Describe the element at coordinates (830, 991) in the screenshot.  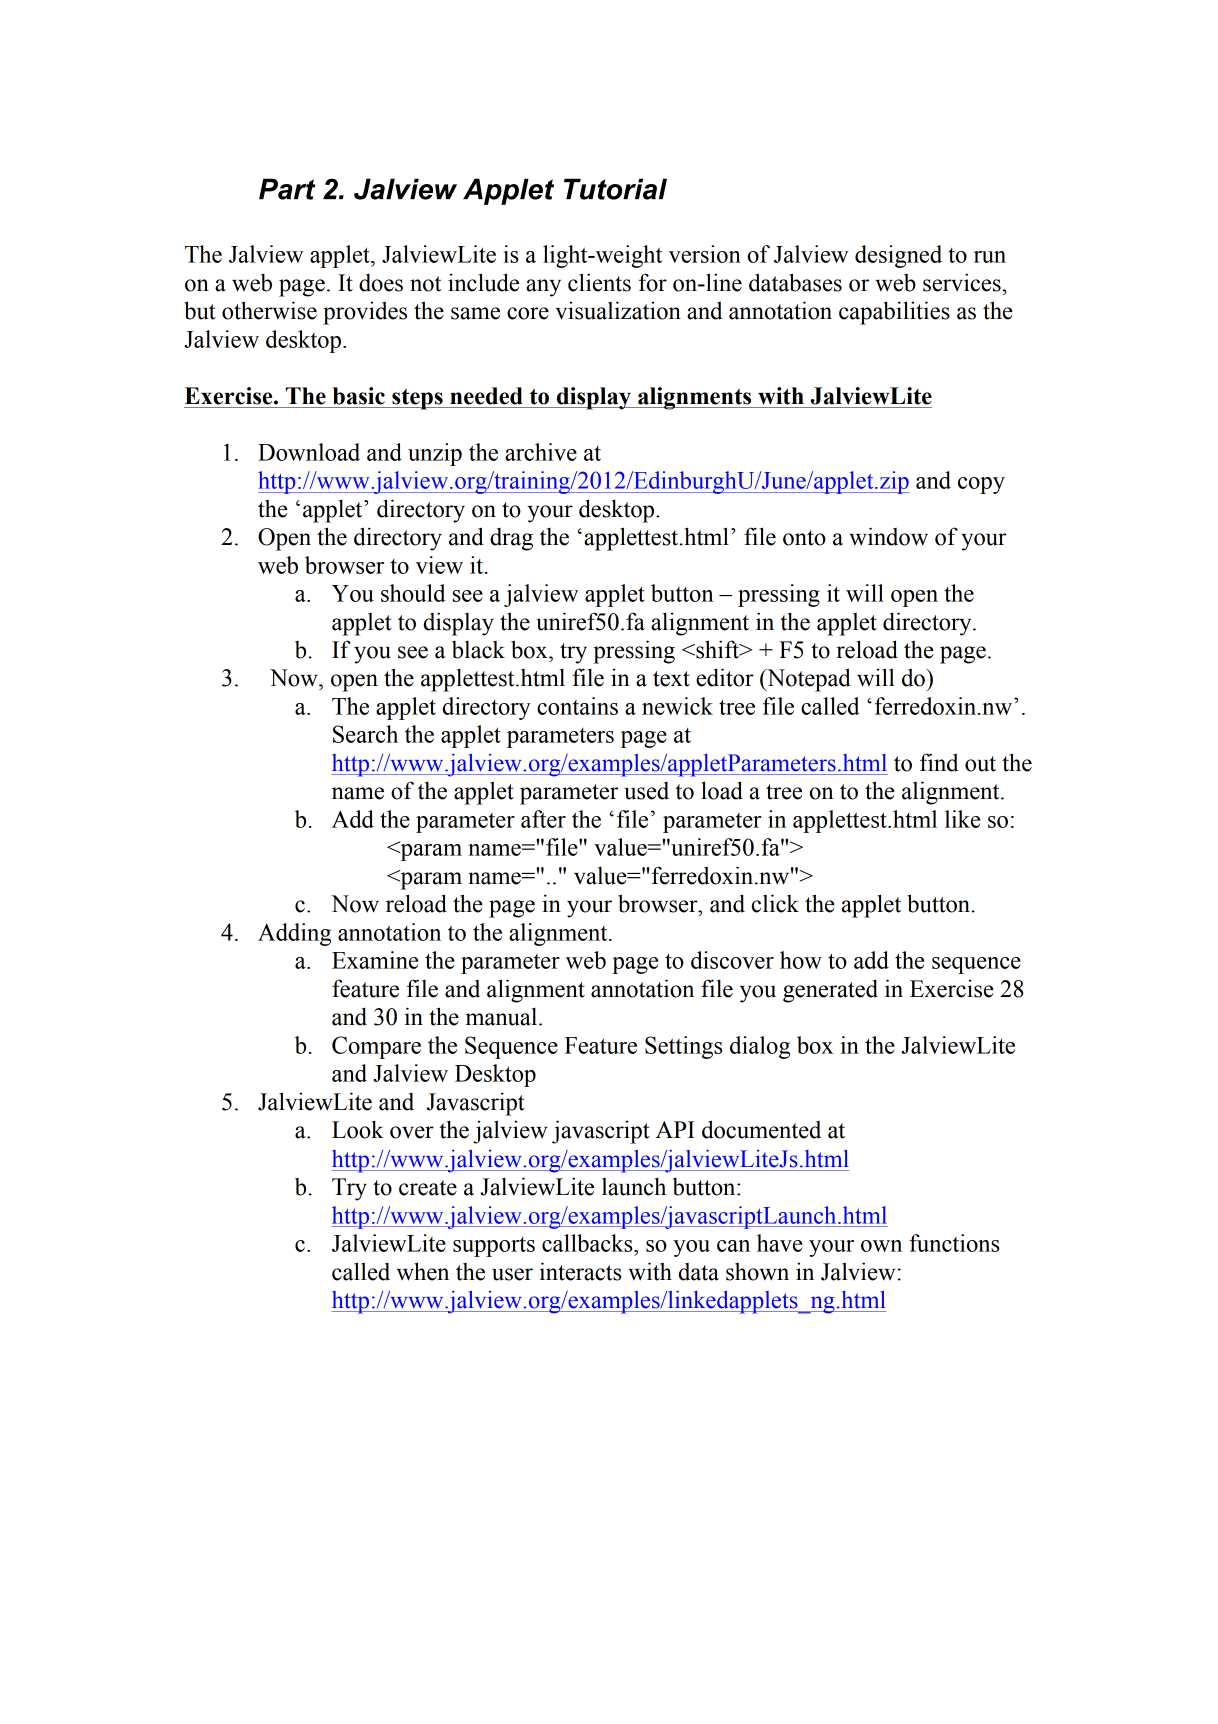
I see `generated` at that location.
